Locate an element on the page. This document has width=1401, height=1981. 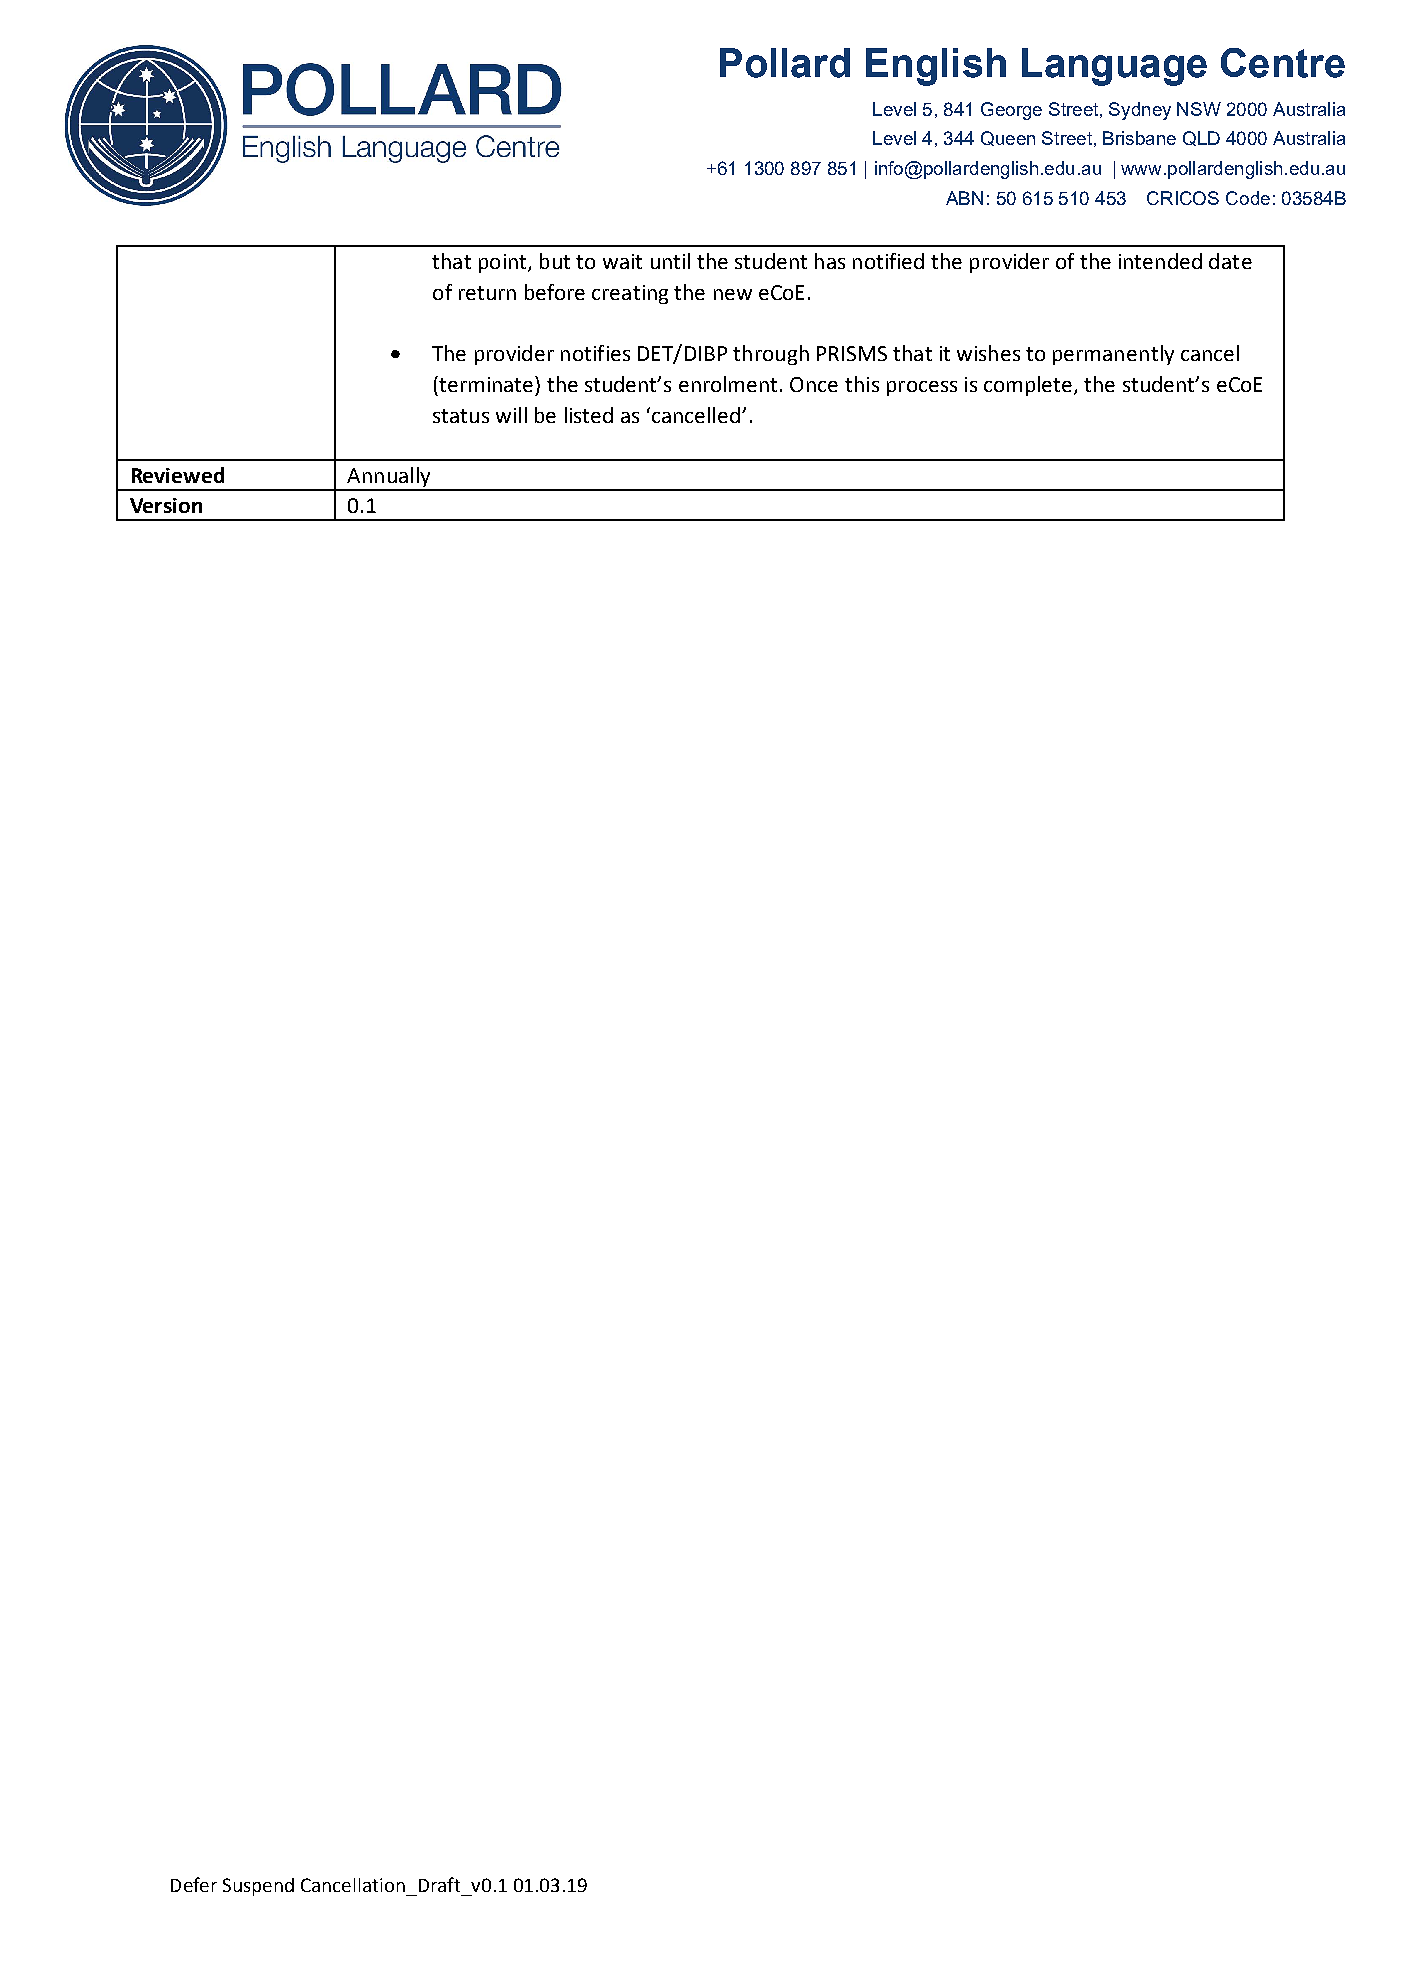
until is located at coordinates (670, 261).
